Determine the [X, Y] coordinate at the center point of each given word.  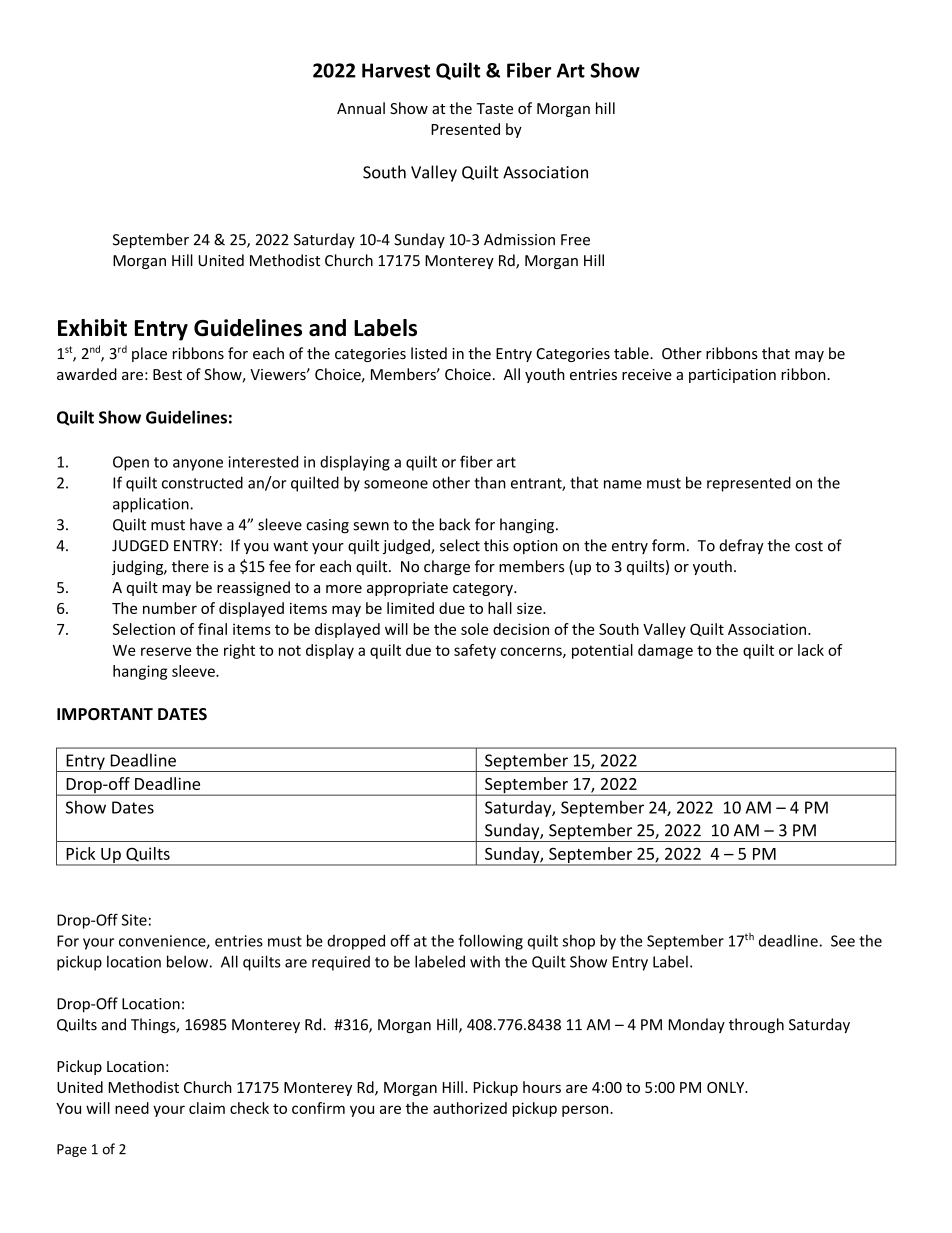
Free [575, 240]
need [132, 1108]
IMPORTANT [105, 714]
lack [811, 650]
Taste [495, 108]
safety [475, 651]
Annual [361, 108]
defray [741, 546]
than [490, 482]
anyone [198, 465]
